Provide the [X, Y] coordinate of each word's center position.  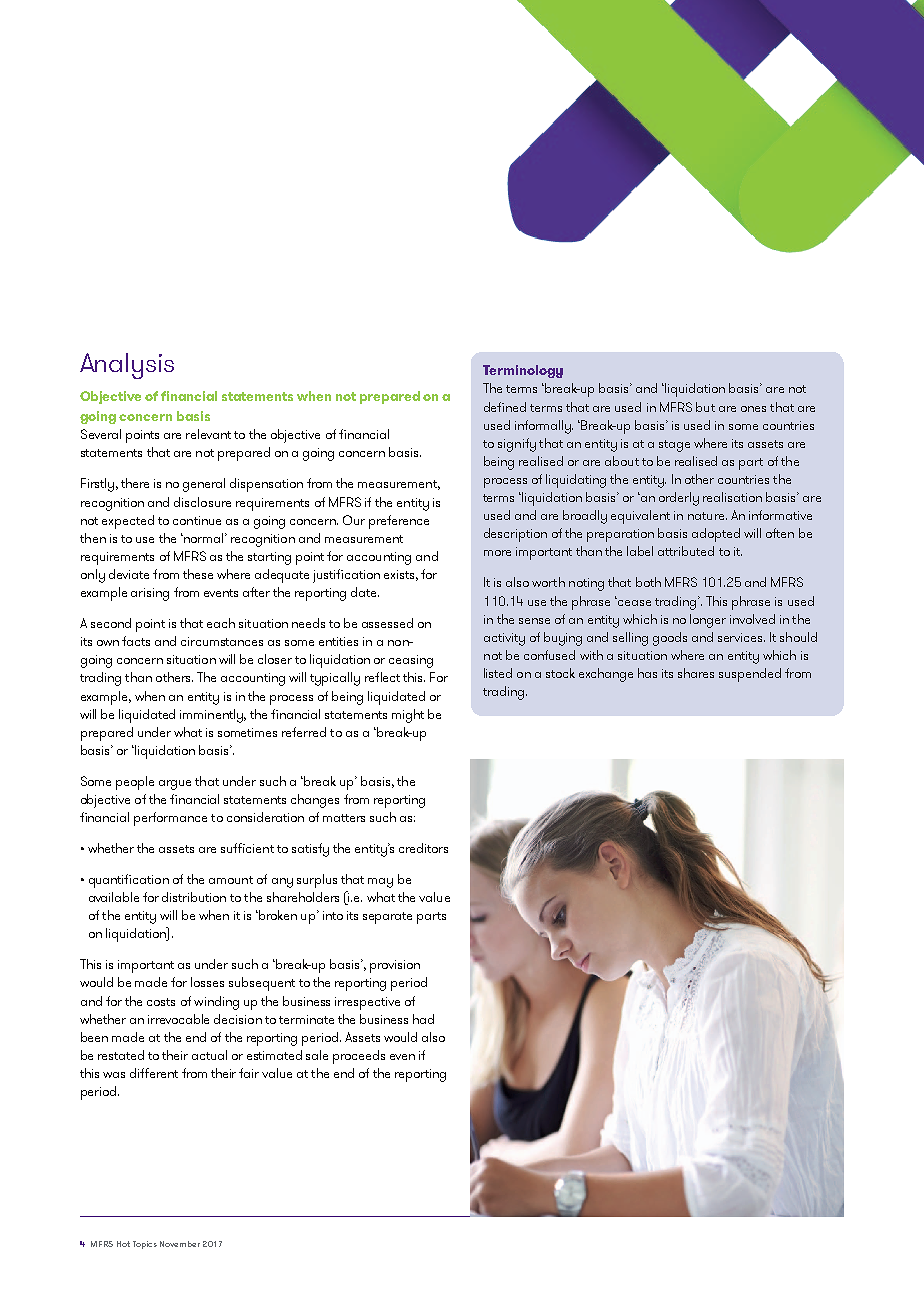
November [180, 1244]
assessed [387, 623]
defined [505, 407]
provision [395, 966]
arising [150, 594]
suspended [750, 675]
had [423, 1019]
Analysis [127, 366]
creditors [423, 848]
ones [753, 409]
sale [317, 1055]
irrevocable [178, 1019]
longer [708, 621]
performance [170, 819]
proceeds [359, 1057]
